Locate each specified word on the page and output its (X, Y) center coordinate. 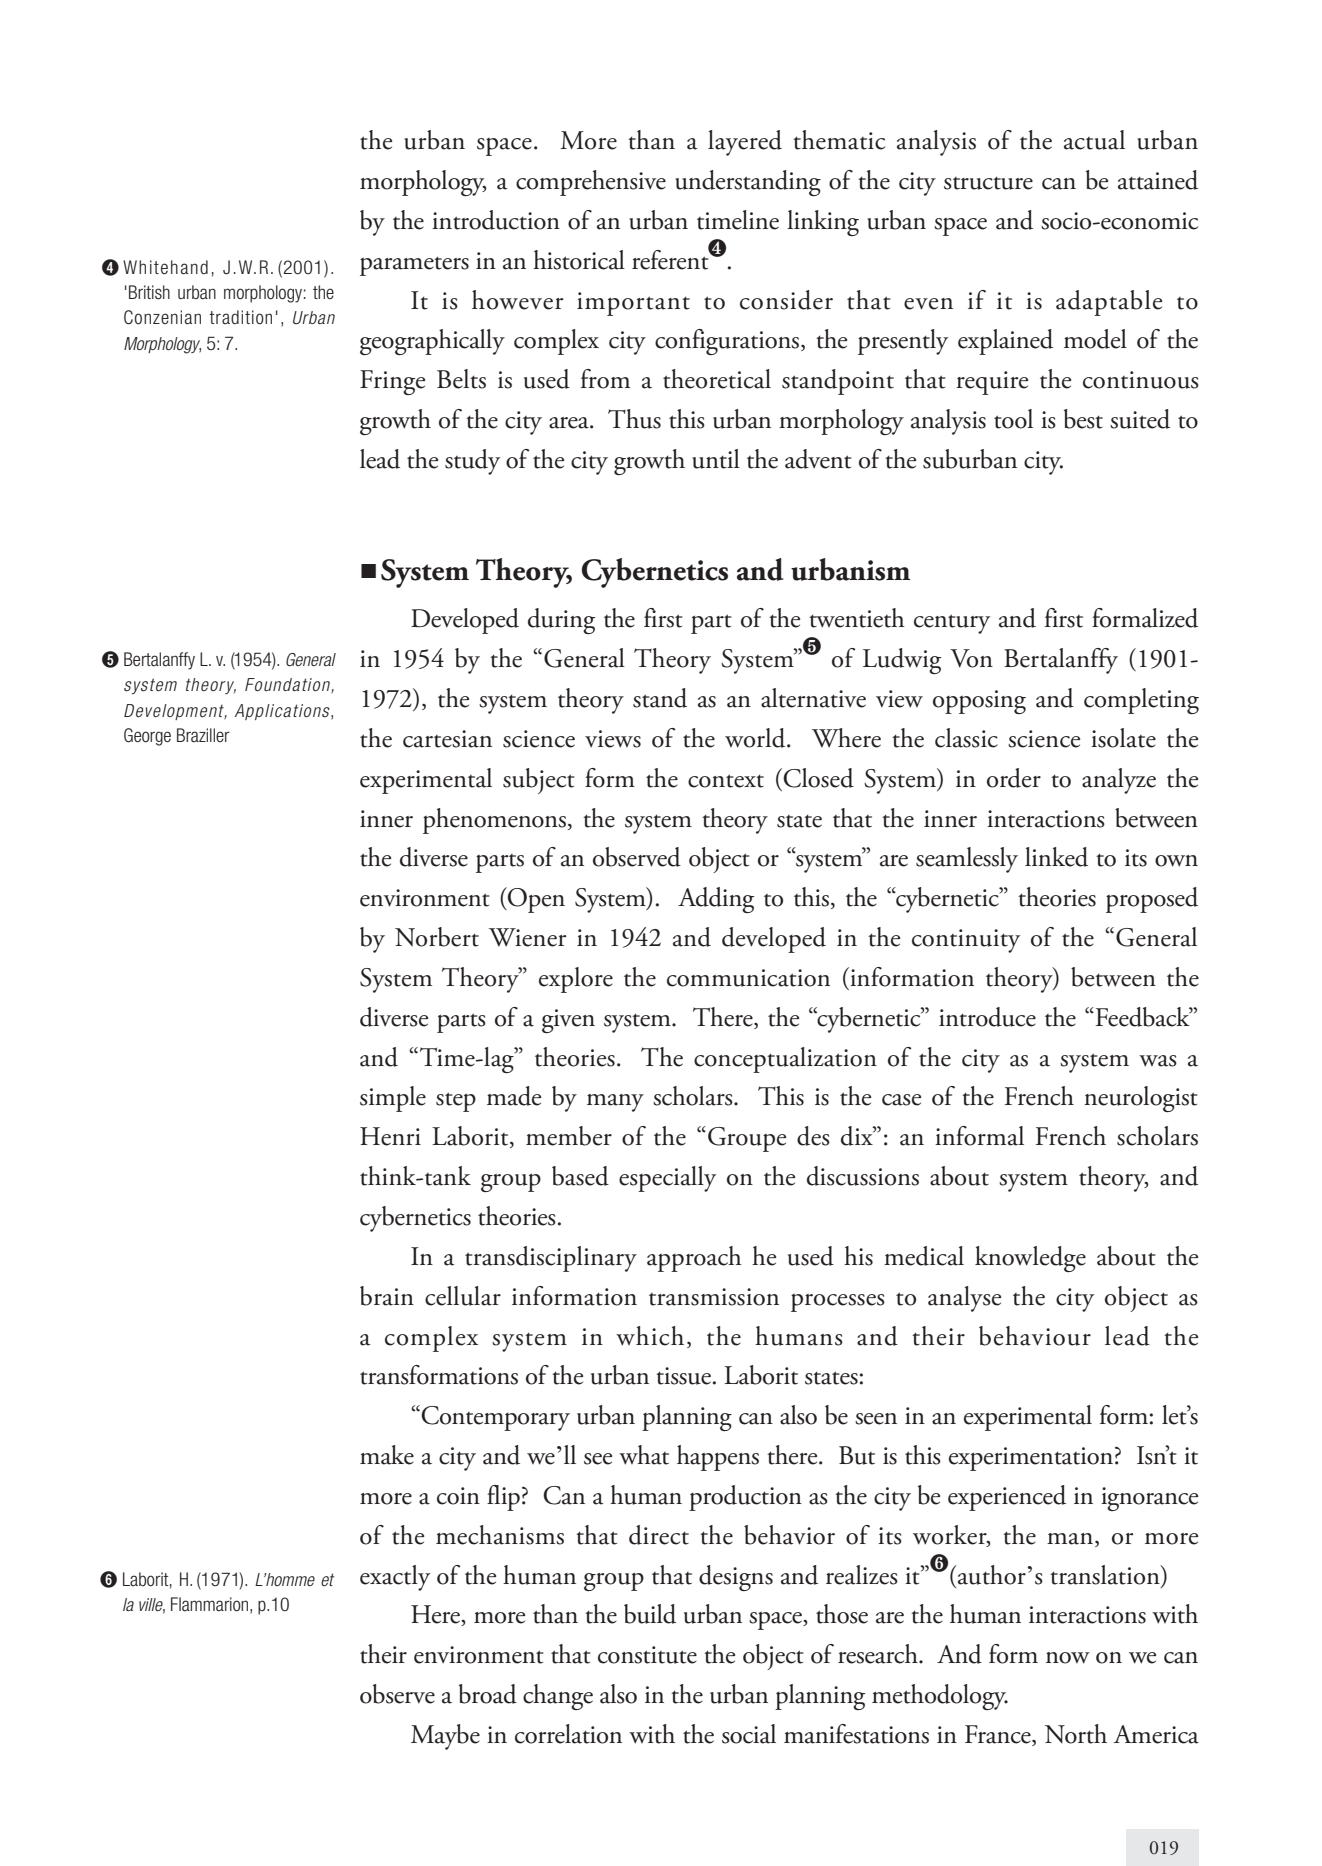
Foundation (288, 685)
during (561, 621)
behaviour (1035, 1336)
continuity (966, 941)
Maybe (445, 1737)
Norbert (437, 937)
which (650, 1336)
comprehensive (591, 183)
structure (988, 183)
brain (387, 1296)
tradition (240, 317)
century (952, 624)
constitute (647, 1655)
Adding (716, 900)
